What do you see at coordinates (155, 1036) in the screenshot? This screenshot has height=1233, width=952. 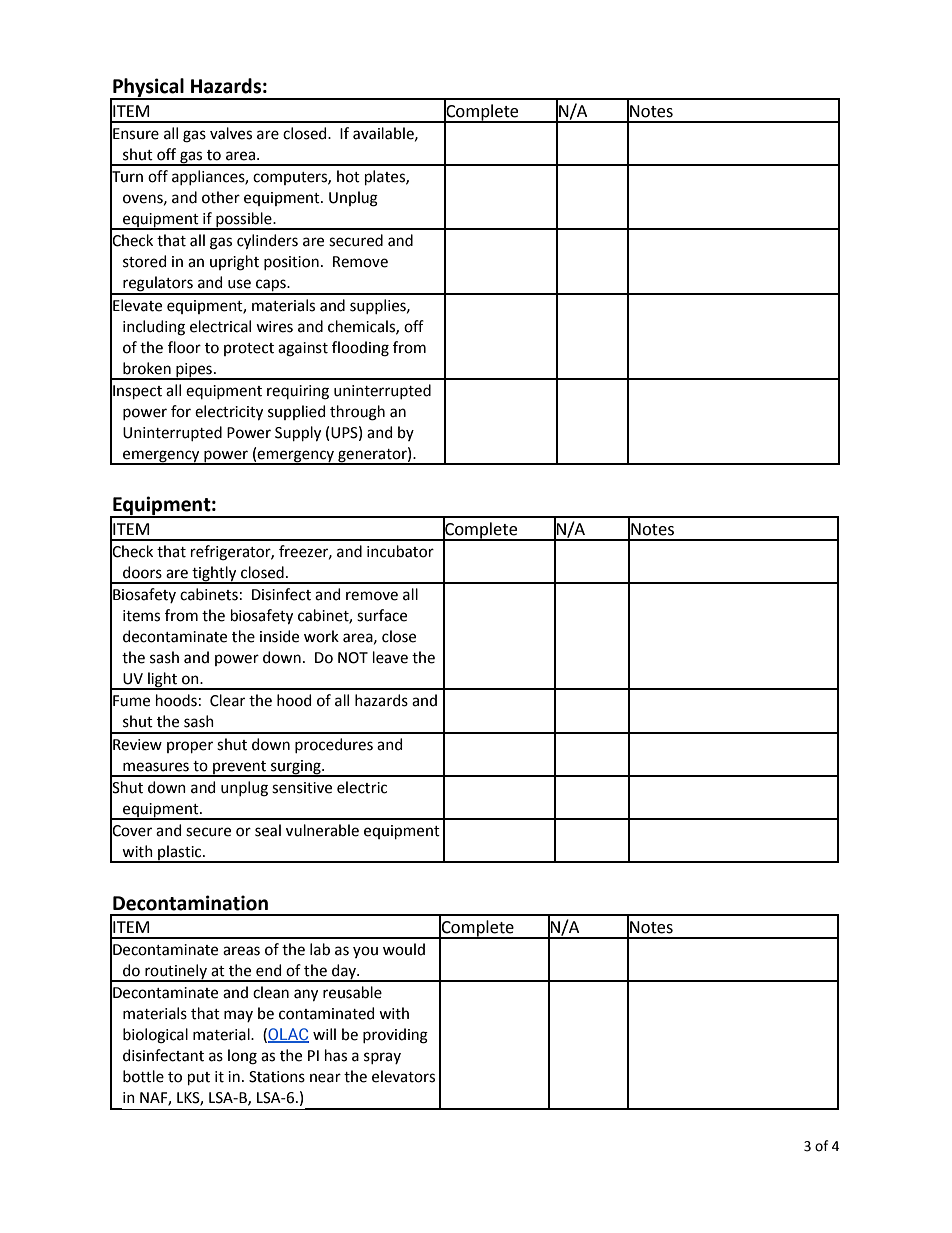 I see `biological` at bounding box center [155, 1036].
